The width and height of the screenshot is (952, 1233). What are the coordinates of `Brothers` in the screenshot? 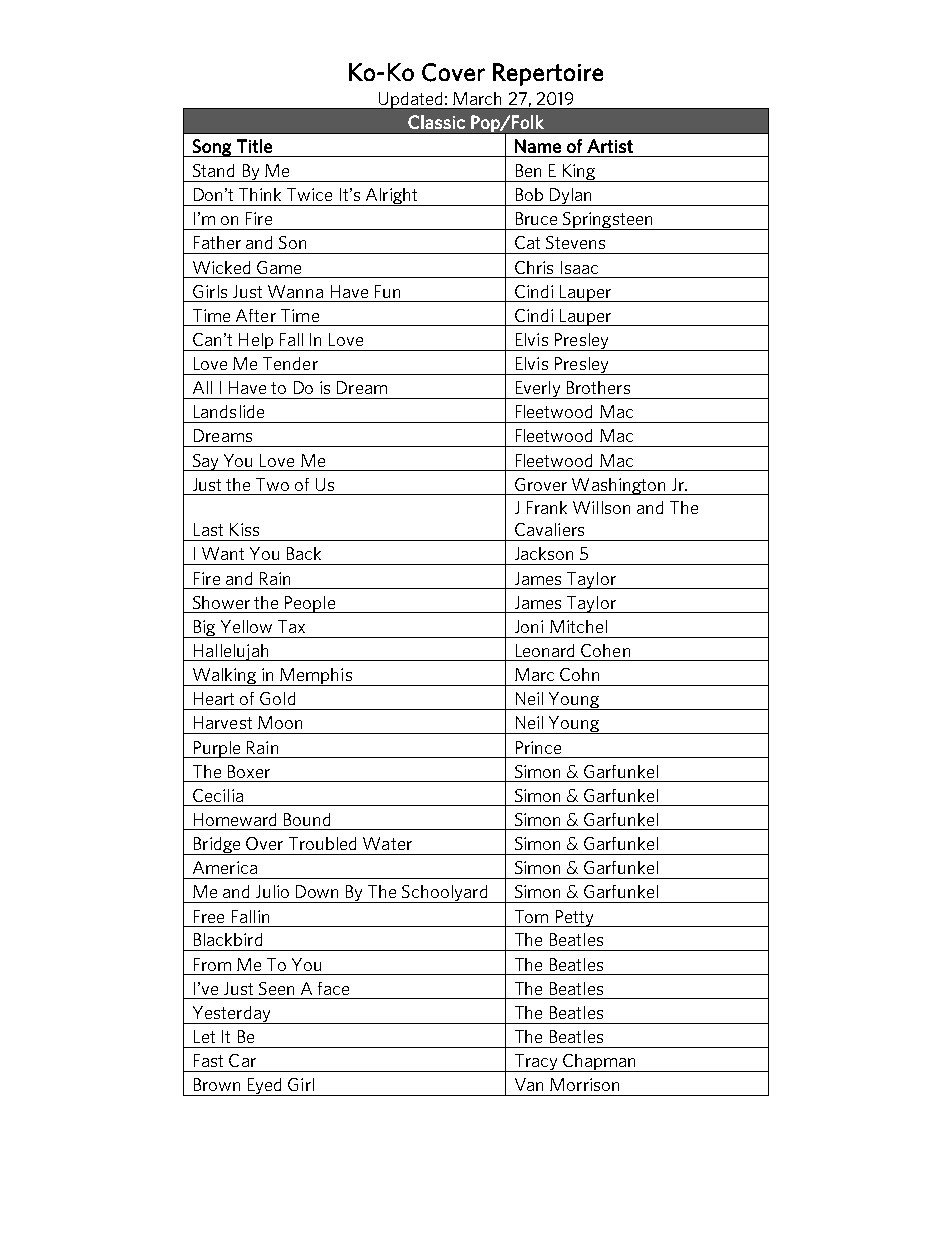 It's located at (598, 387).
